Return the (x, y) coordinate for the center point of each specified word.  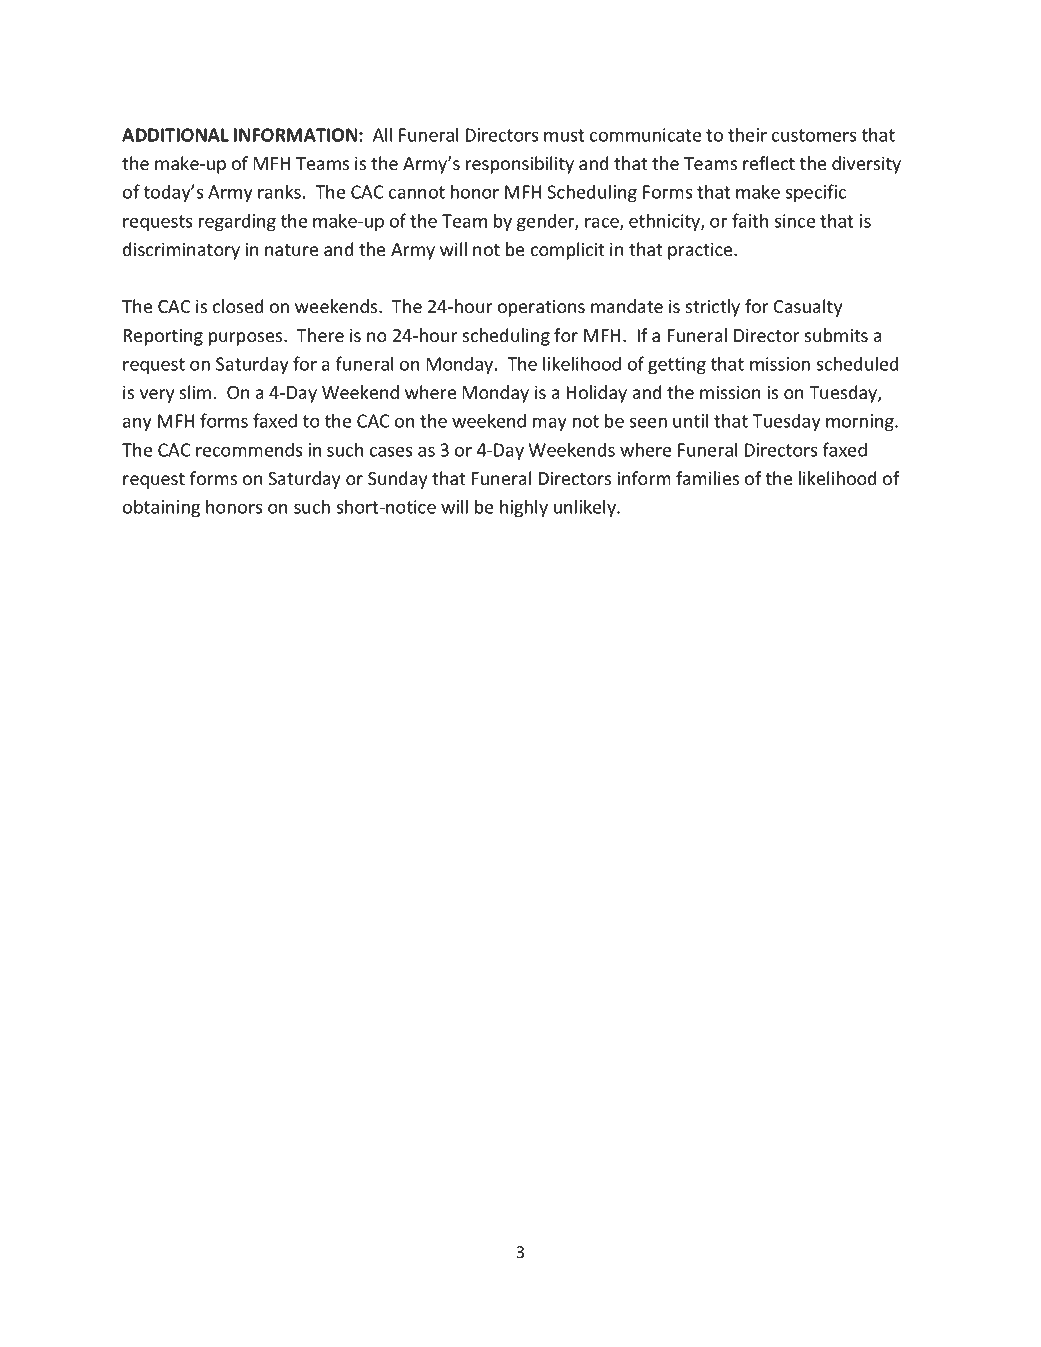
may (550, 424)
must (564, 135)
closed (238, 306)
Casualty (808, 308)
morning (861, 422)
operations (541, 308)
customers (814, 135)
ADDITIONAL (175, 135)
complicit (567, 251)
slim (195, 392)
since (795, 221)
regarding (237, 222)
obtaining (161, 508)
